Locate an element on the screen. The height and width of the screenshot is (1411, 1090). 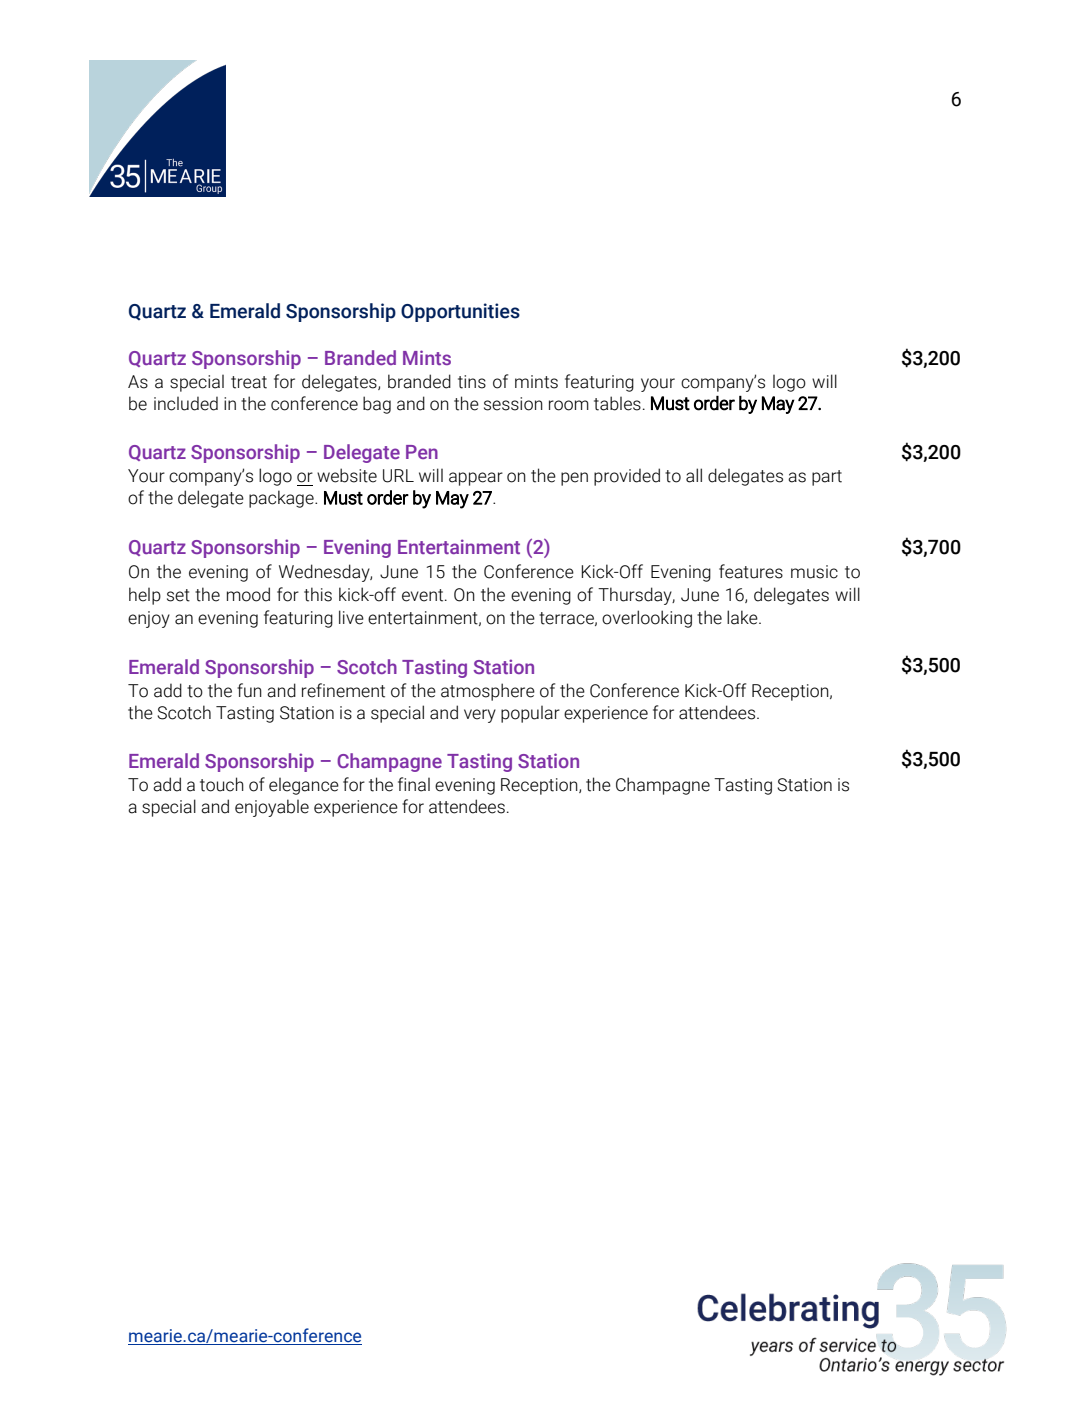
touch is located at coordinates (222, 784).
